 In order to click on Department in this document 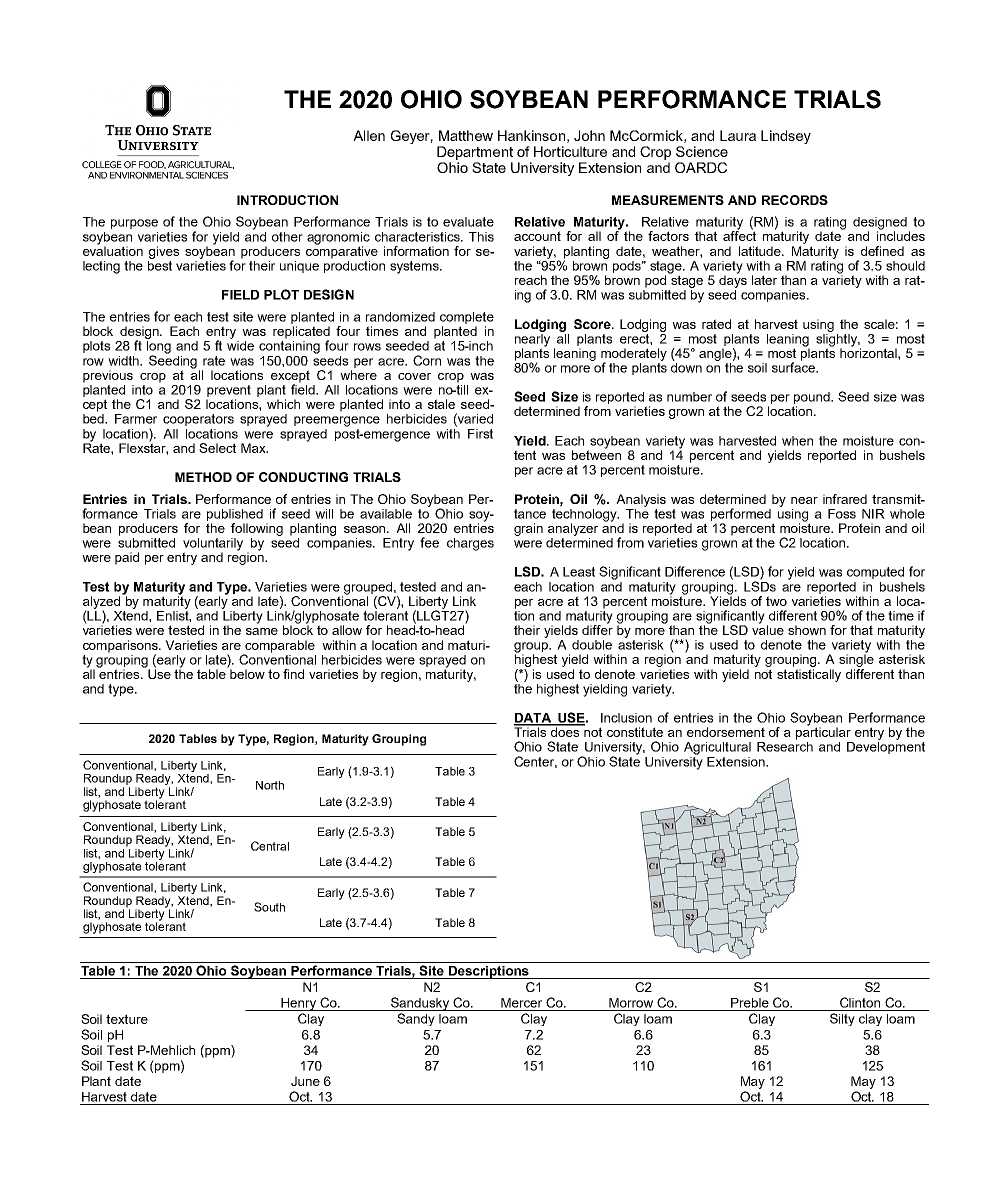, I will do `click(475, 153)`.
